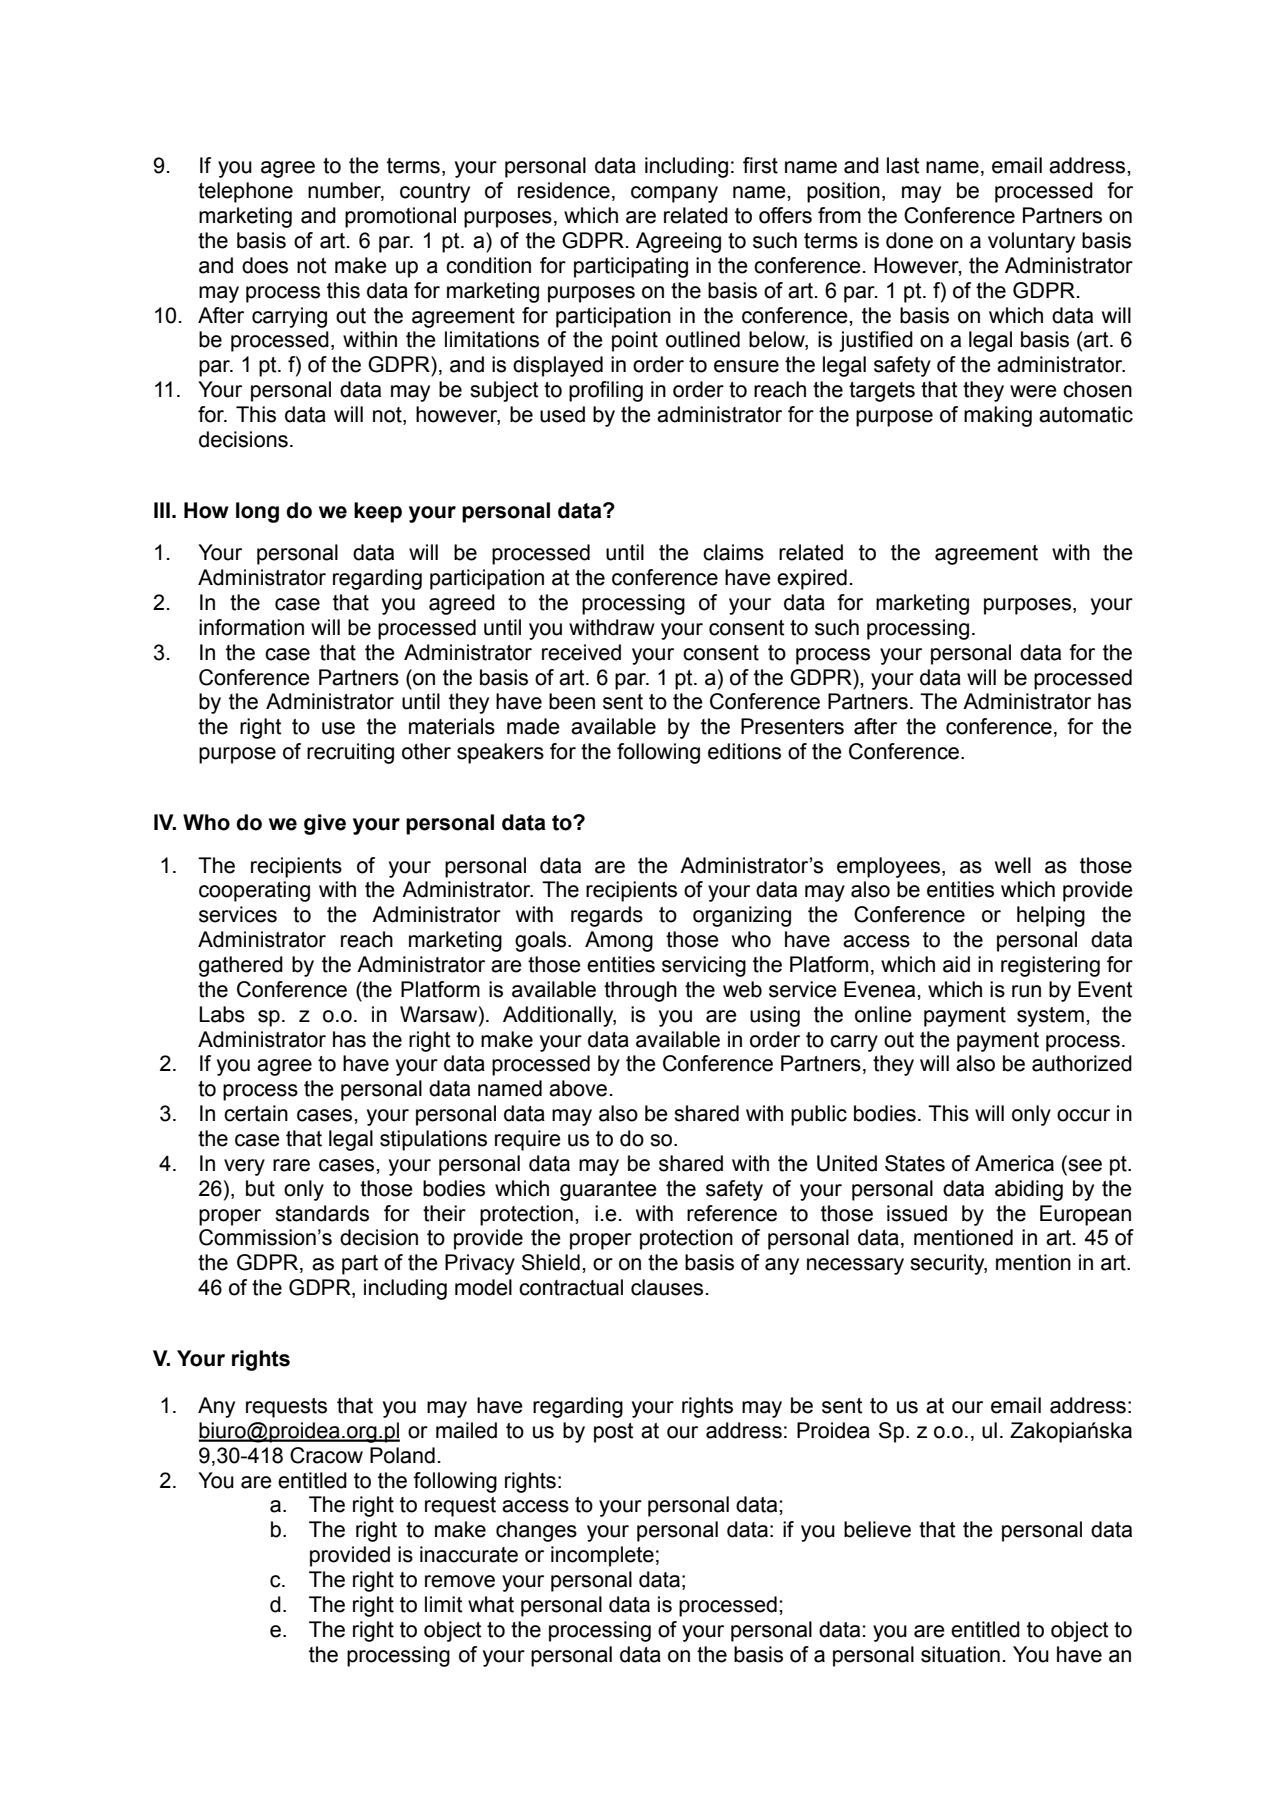 This screenshot has width=1288, height=1820. I want to click on voluntary, so click(1031, 242).
